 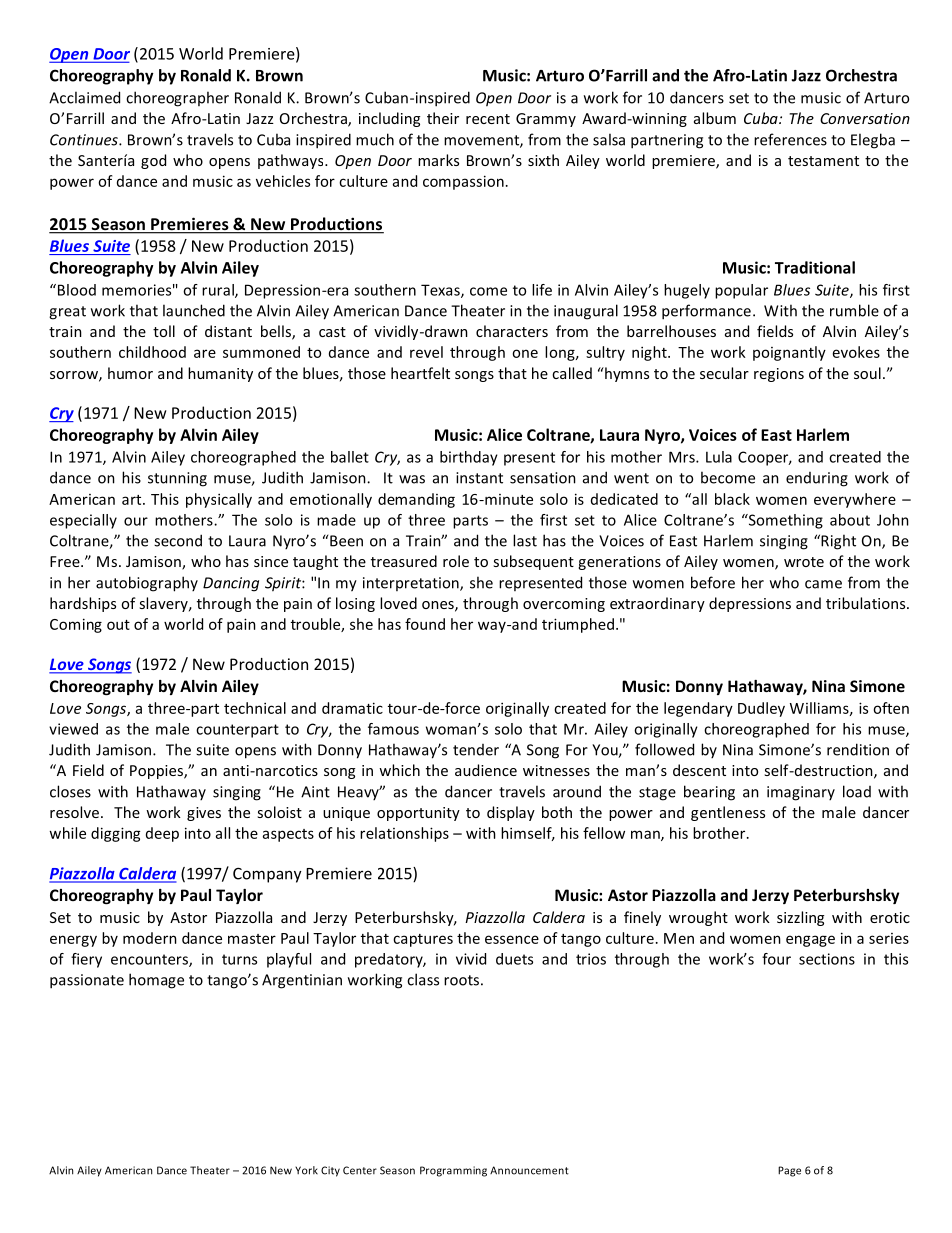 I want to click on York, so click(x=306, y=1170).
